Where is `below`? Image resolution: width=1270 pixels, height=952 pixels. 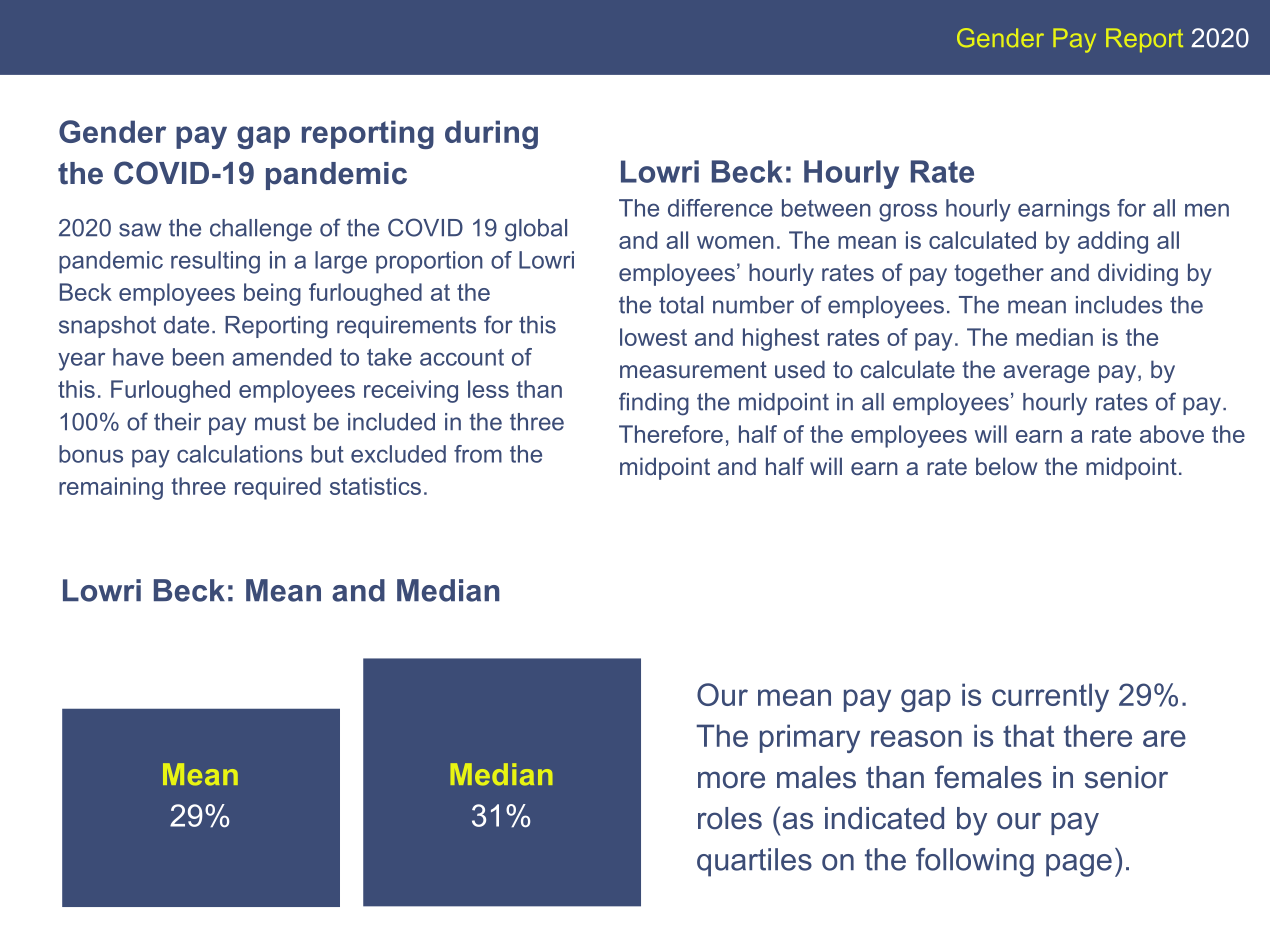 below is located at coordinates (1006, 466).
